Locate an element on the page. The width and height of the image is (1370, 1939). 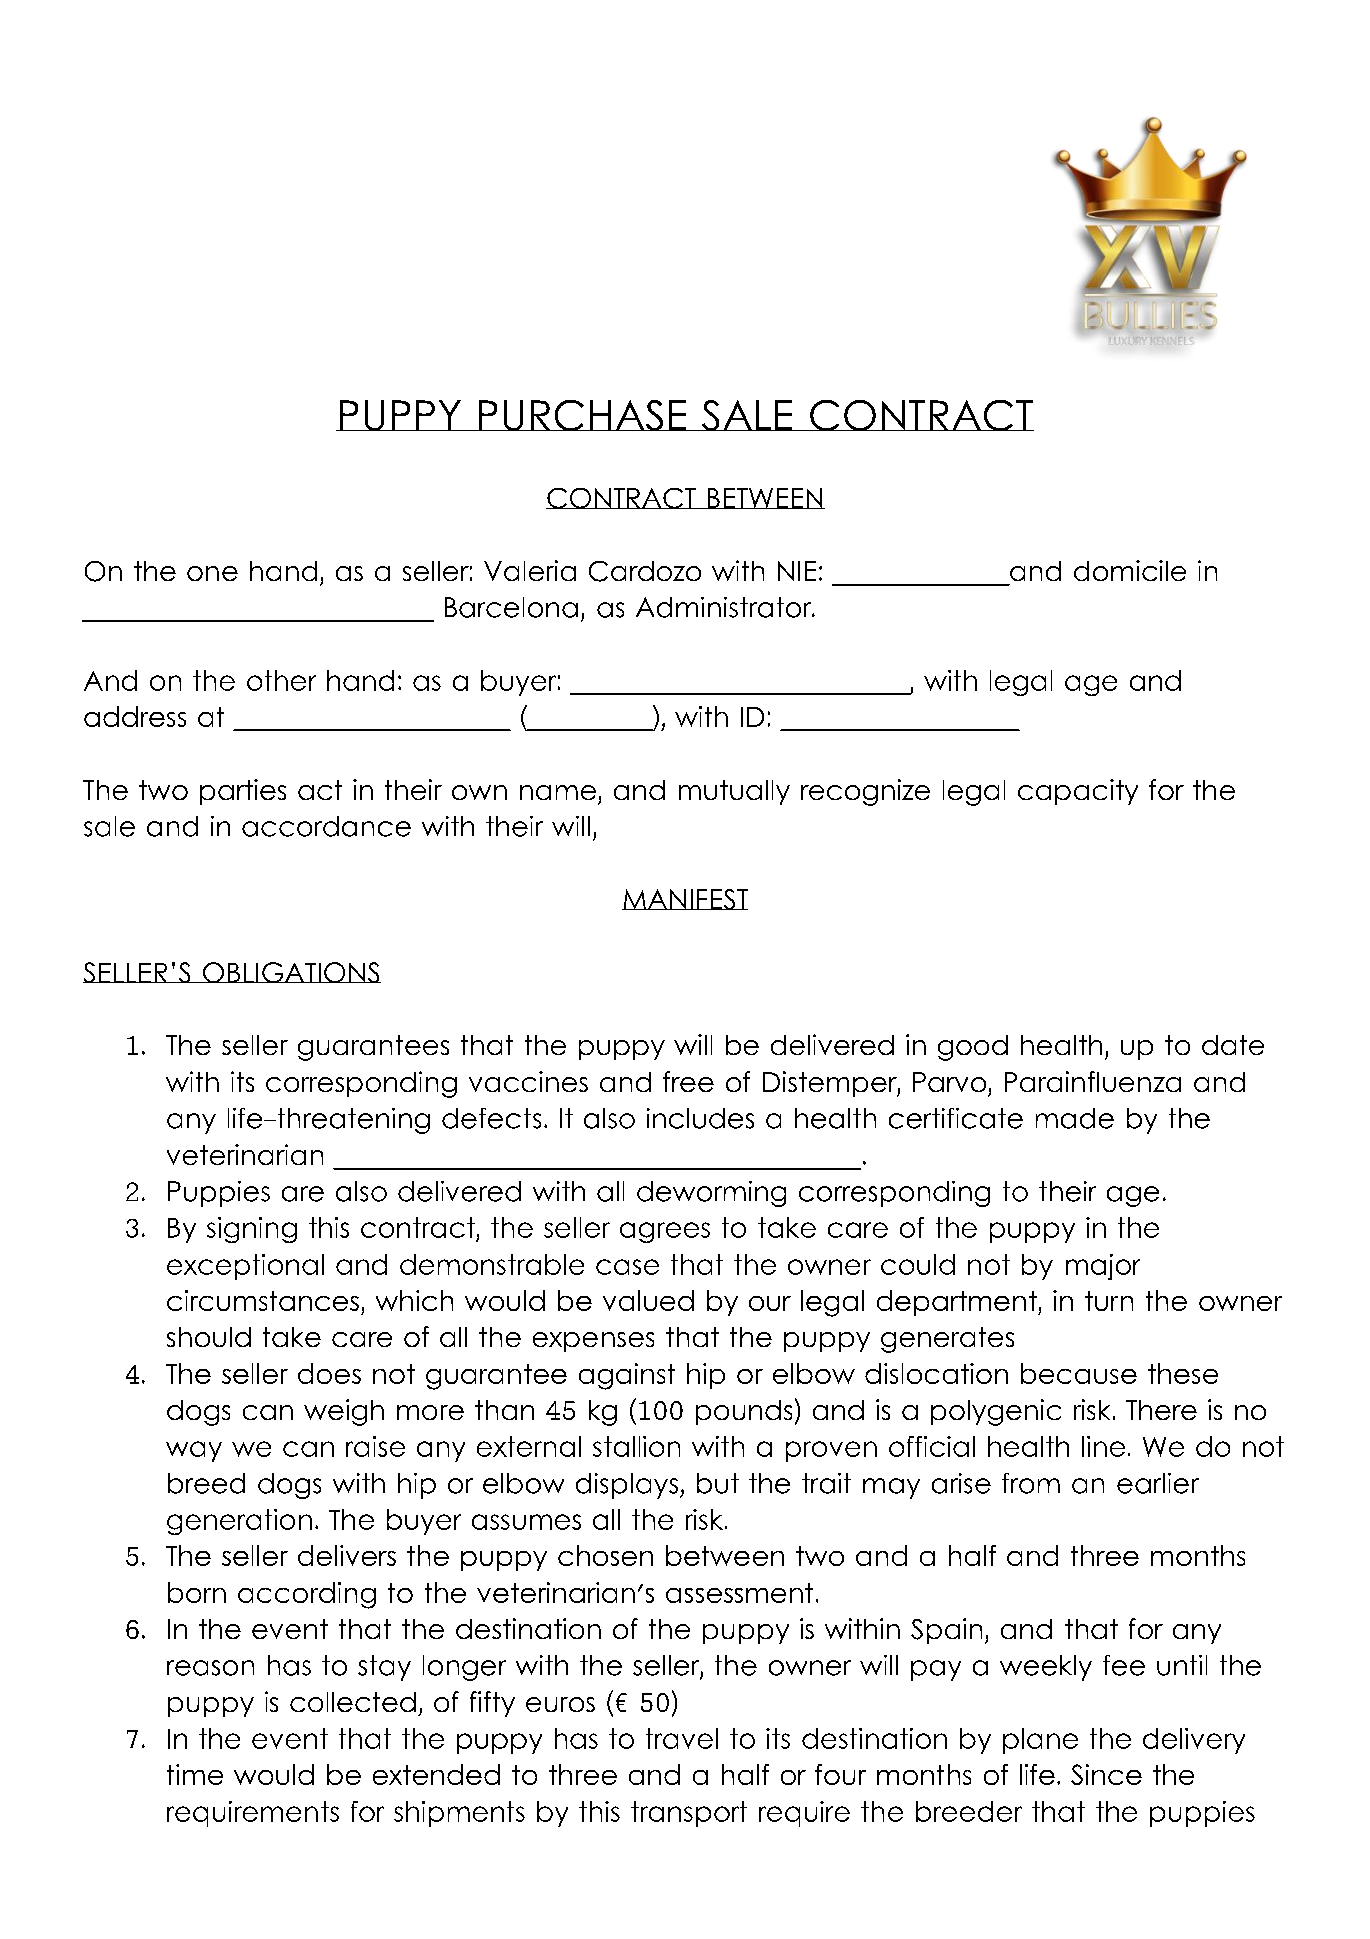
travel is located at coordinates (682, 1738).
